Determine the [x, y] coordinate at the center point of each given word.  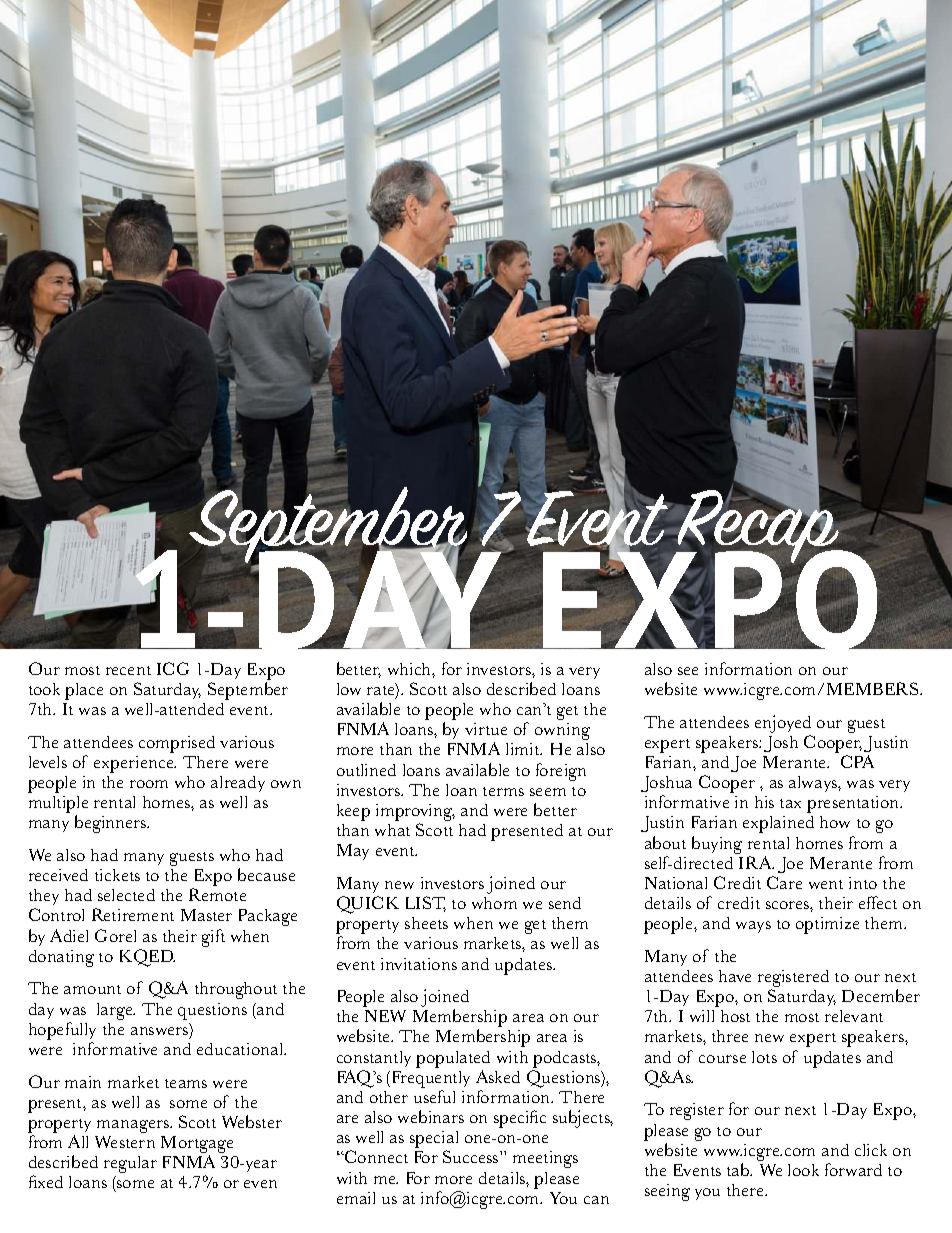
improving [415, 812]
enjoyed [783, 724]
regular [130, 1164]
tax [790, 803]
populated [453, 1059]
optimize [827, 925]
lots [764, 1057]
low [349, 689]
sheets [426, 923]
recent [128, 670]
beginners [112, 824]
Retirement [133, 914]
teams [186, 1083]
